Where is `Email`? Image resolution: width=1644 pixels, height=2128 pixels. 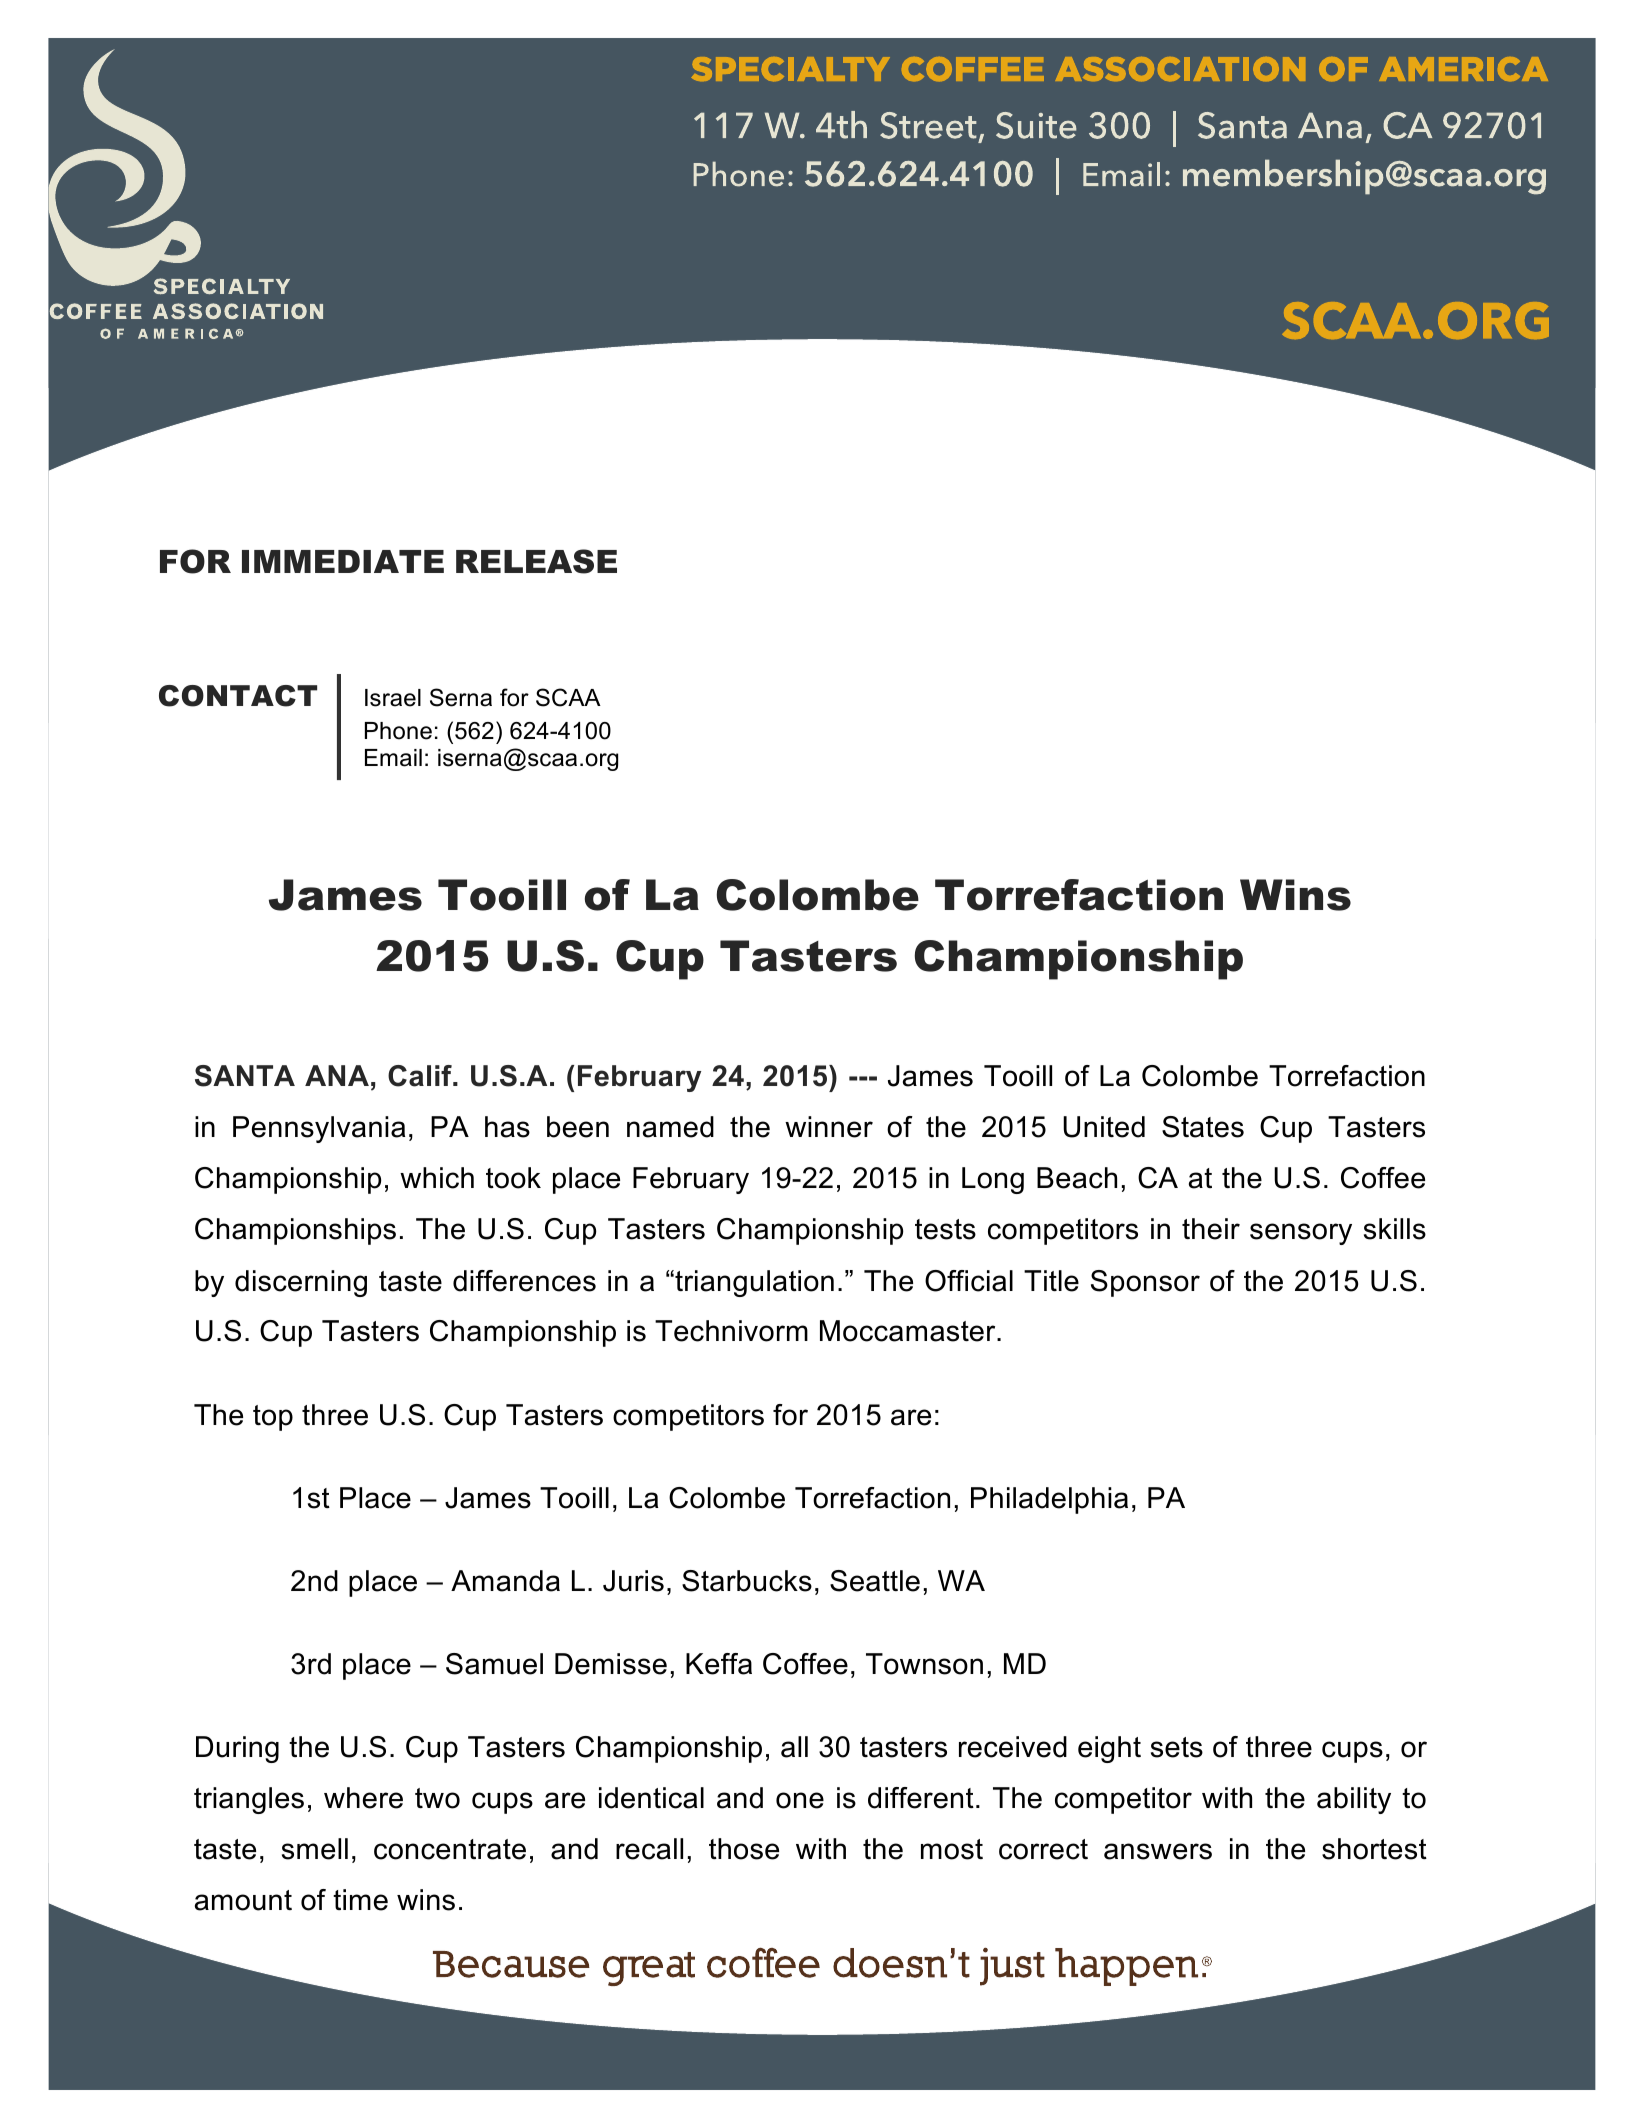 Email is located at coordinates (393, 758).
